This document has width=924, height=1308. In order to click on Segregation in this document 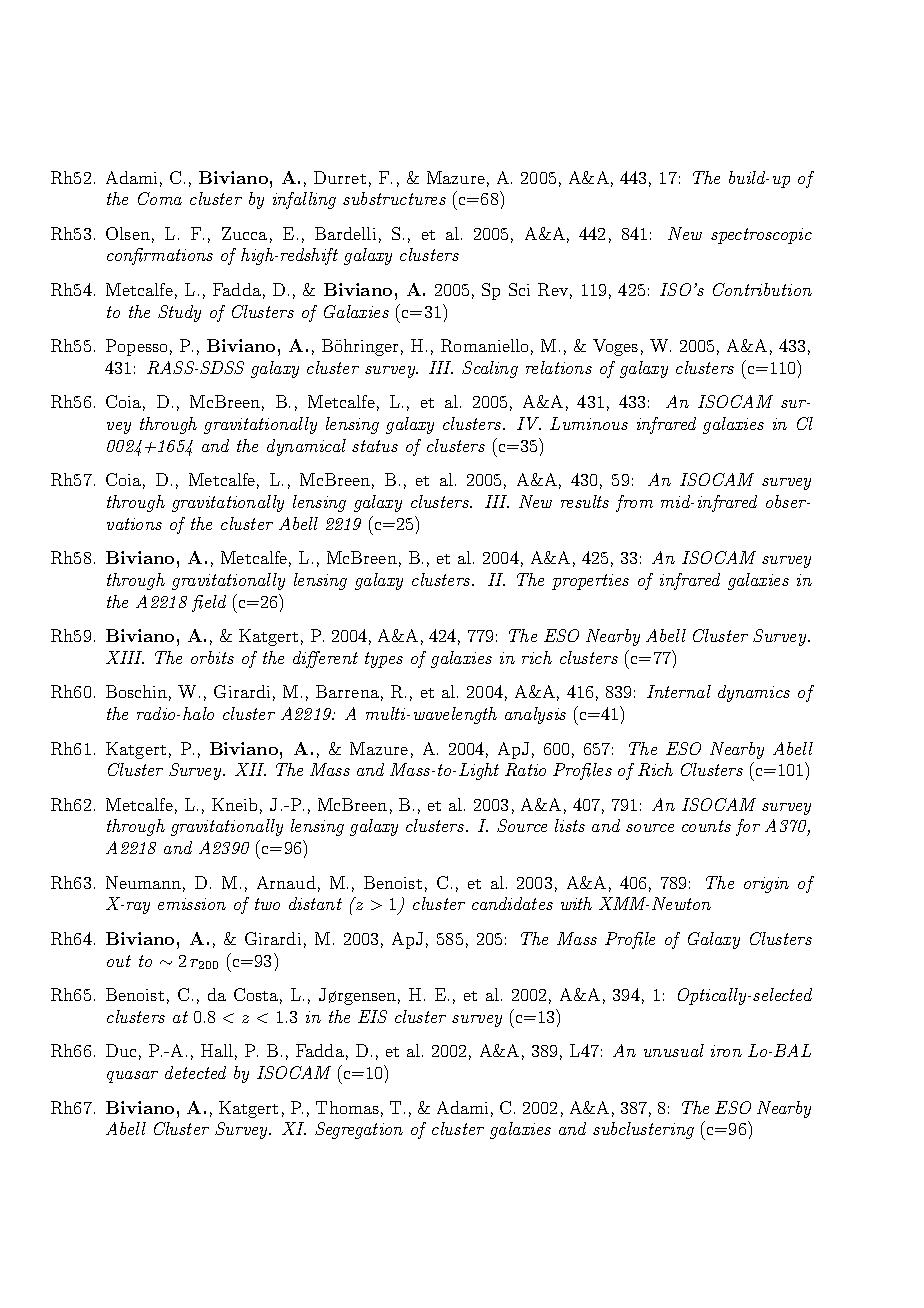, I will do `click(359, 1130)`.
